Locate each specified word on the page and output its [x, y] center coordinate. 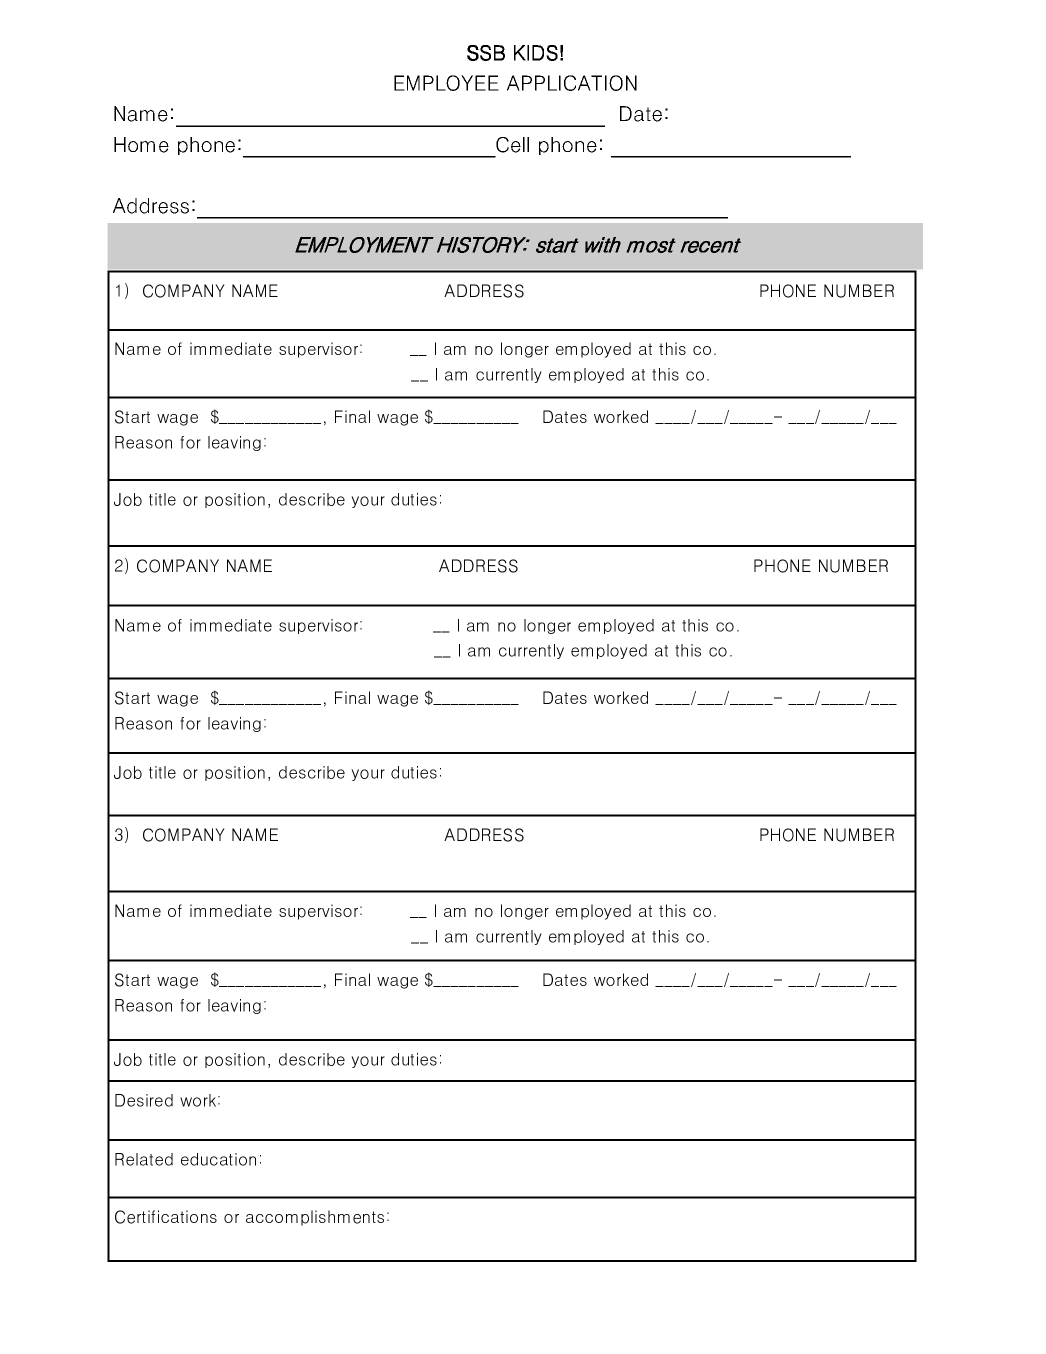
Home [141, 145]
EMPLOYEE [446, 83]
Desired [144, 1100]
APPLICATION [572, 83]
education [218, 1159]
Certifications [166, 1217]
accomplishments [315, 1218]
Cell [512, 145]
